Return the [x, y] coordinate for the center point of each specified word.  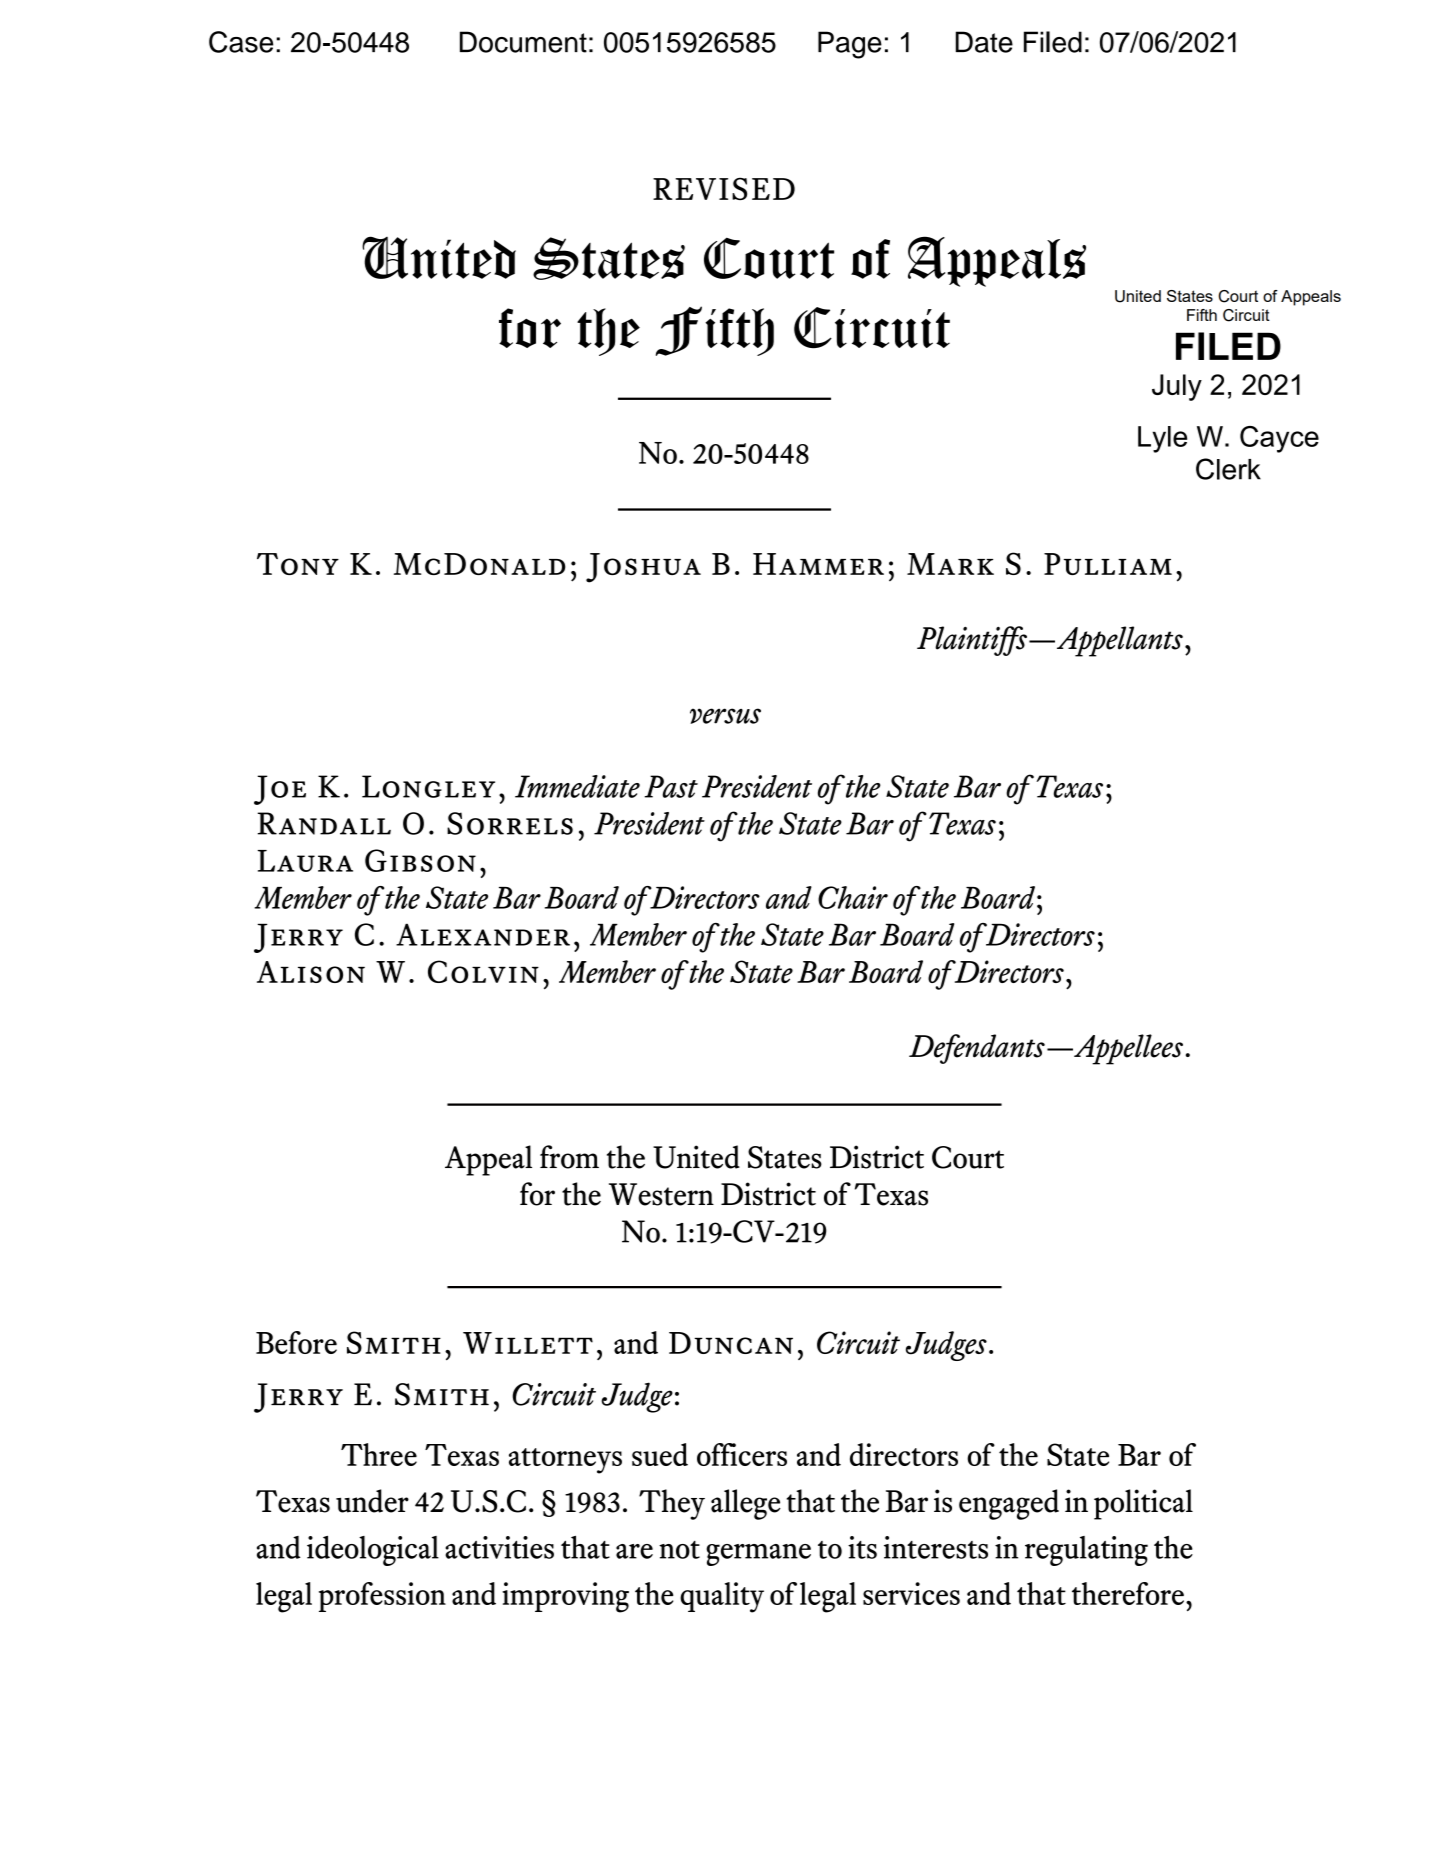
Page [850, 45]
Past [671, 786]
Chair [853, 897]
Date [984, 42]
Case [241, 42]
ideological [373, 1551]
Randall [324, 823]
